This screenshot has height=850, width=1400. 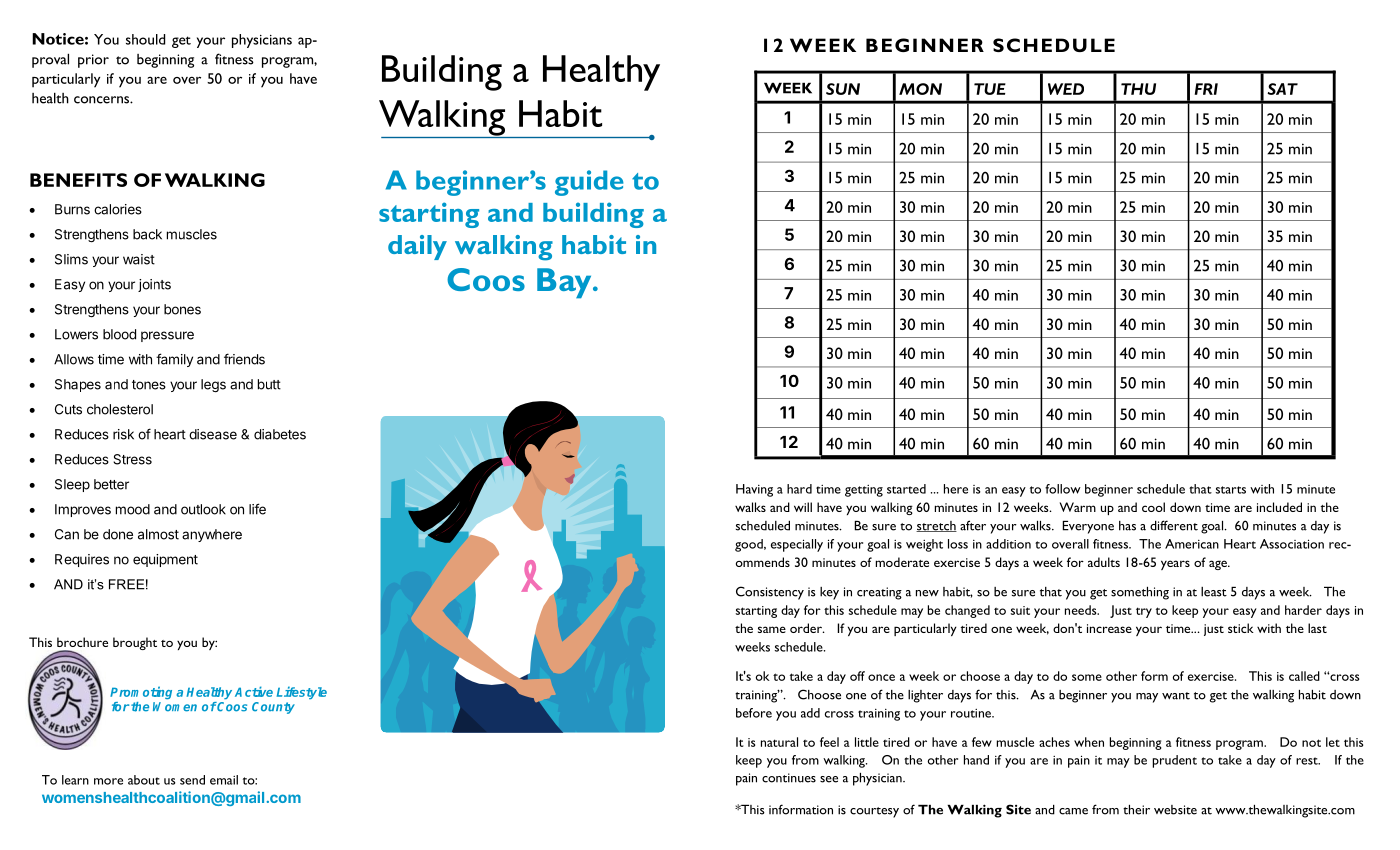 I want to click on should, so click(x=145, y=39).
